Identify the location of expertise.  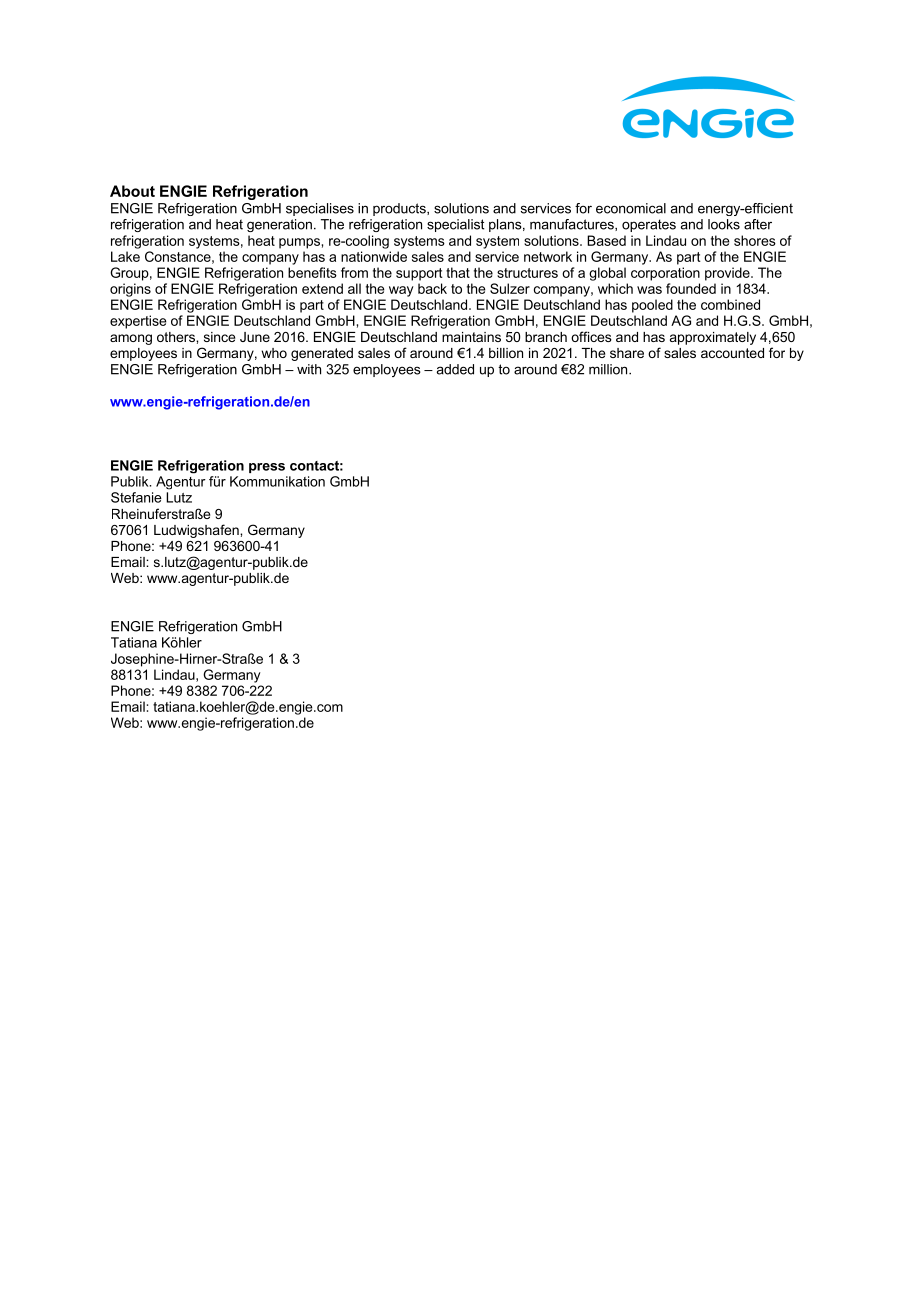
(138, 322).
